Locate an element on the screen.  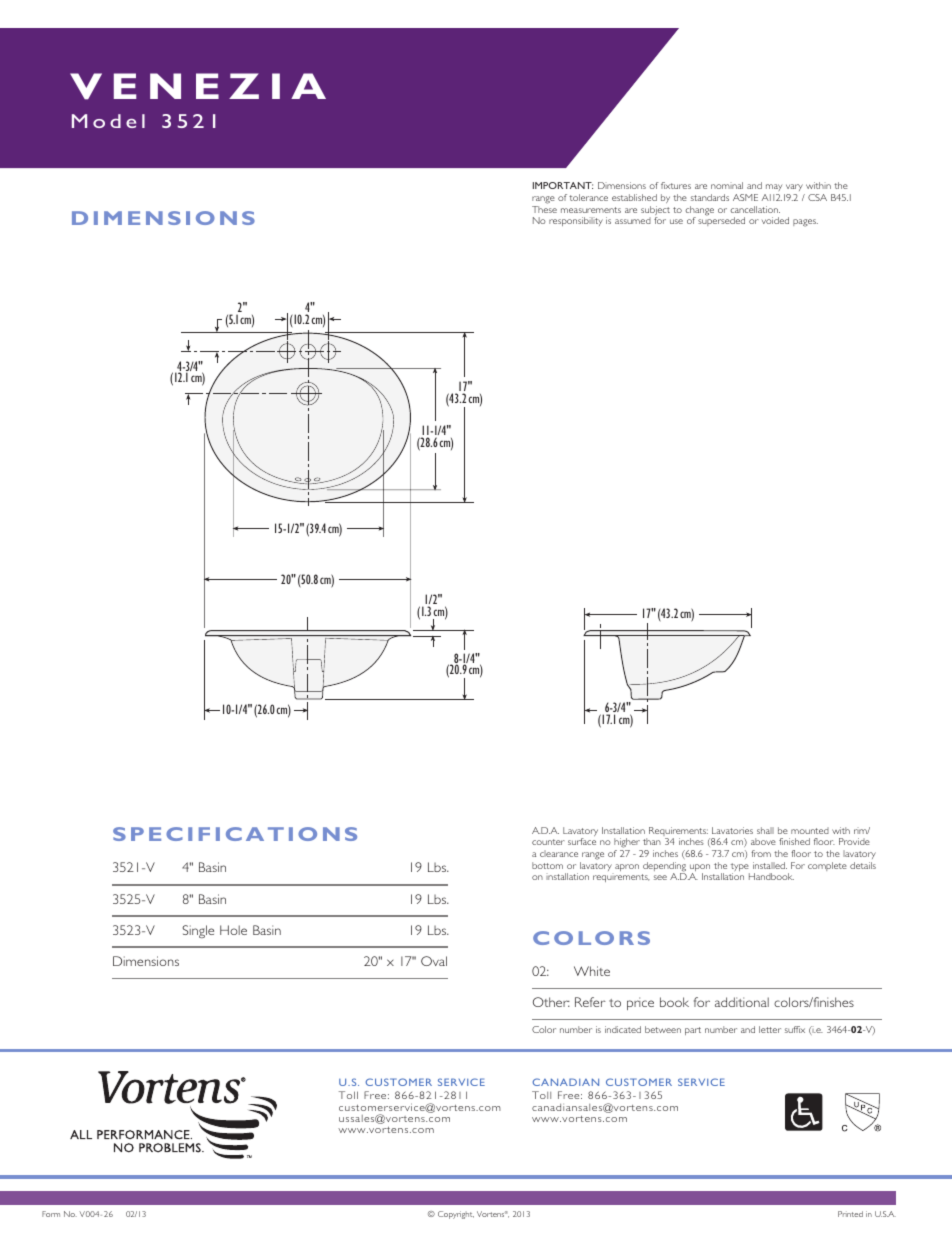
Copyright is located at coordinates (456, 1215).
